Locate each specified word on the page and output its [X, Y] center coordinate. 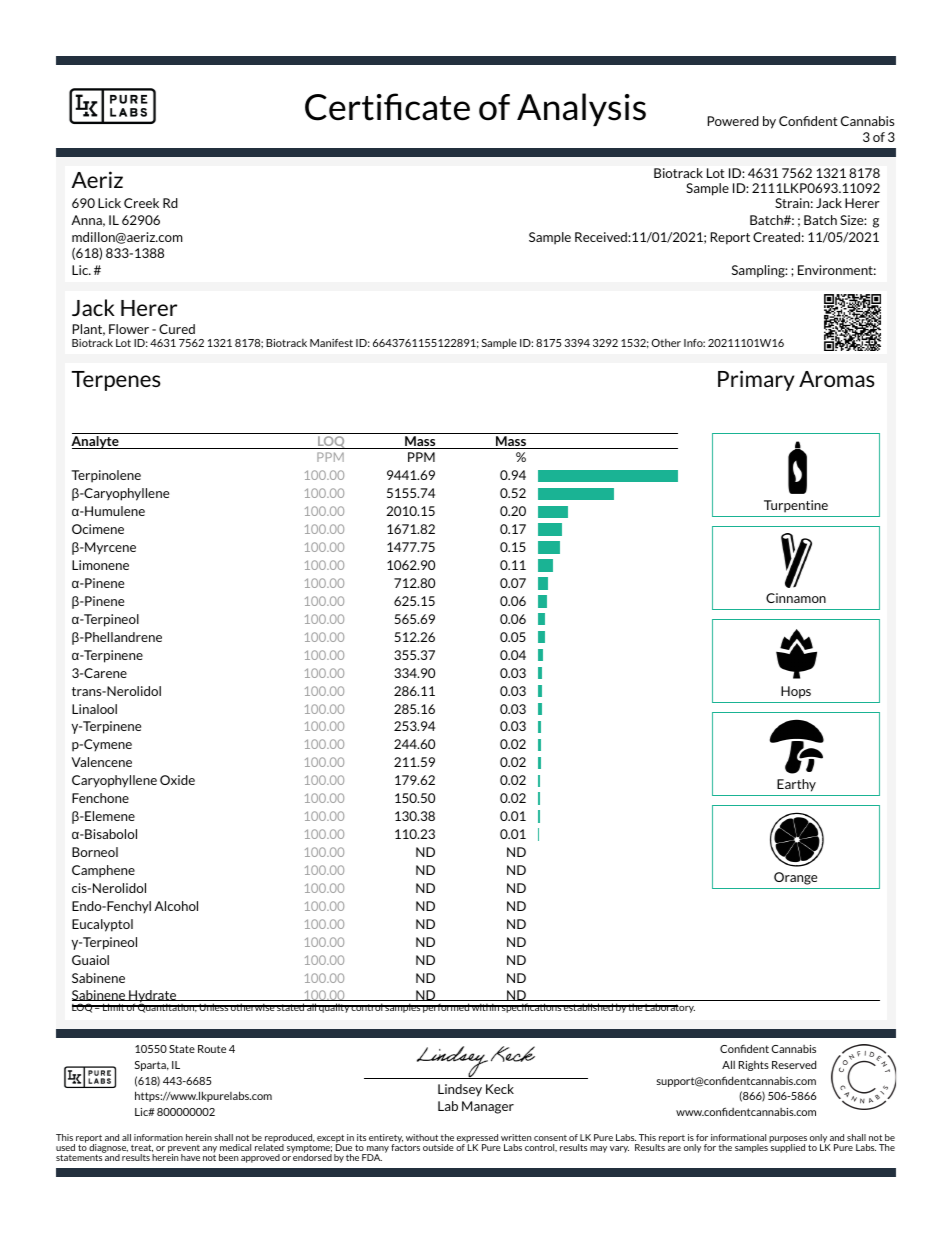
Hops [796, 692]
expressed [477, 1139]
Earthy [796, 785]
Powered [733, 121]
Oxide [177, 780]
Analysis [581, 109]
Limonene [100, 565]
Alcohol [176, 906]
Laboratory [669, 1008]
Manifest [331, 343]
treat [142, 1148]
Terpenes [116, 381]
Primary [756, 380]
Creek [141, 203]
